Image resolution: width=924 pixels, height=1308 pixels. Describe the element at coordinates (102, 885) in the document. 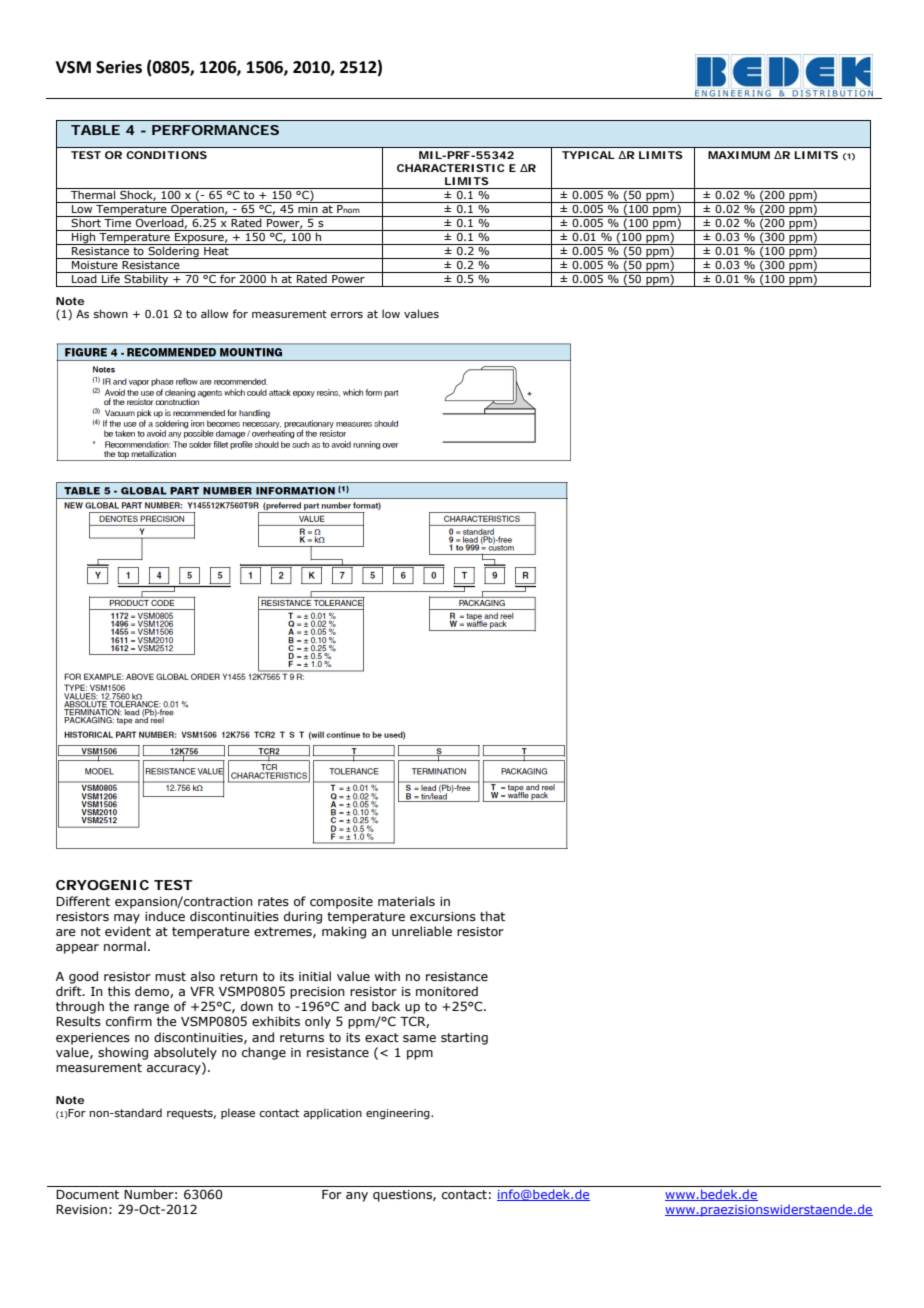

I see `CRYOGENIC` at that location.
